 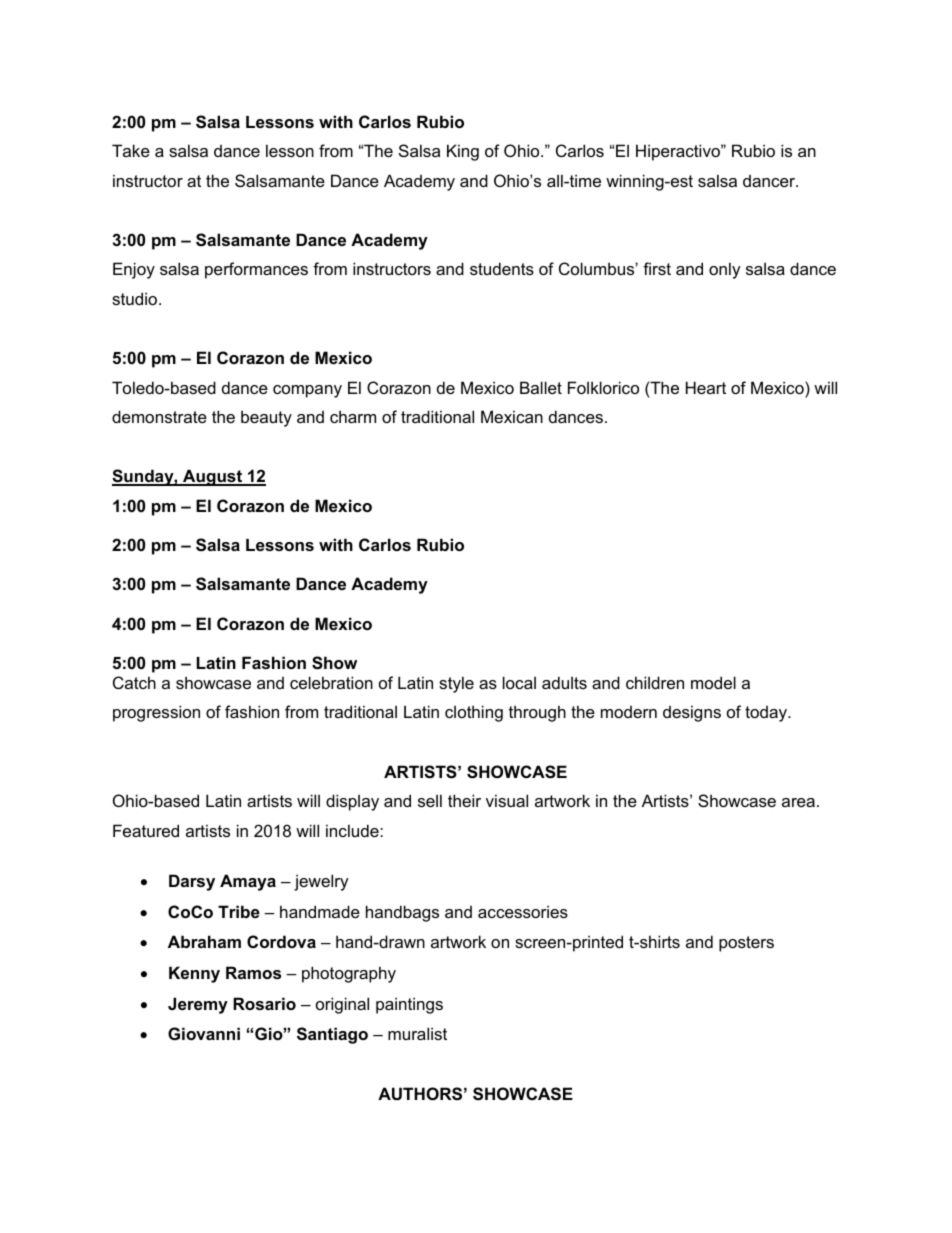 I want to click on paintings, so click(x=409, y=1005).
